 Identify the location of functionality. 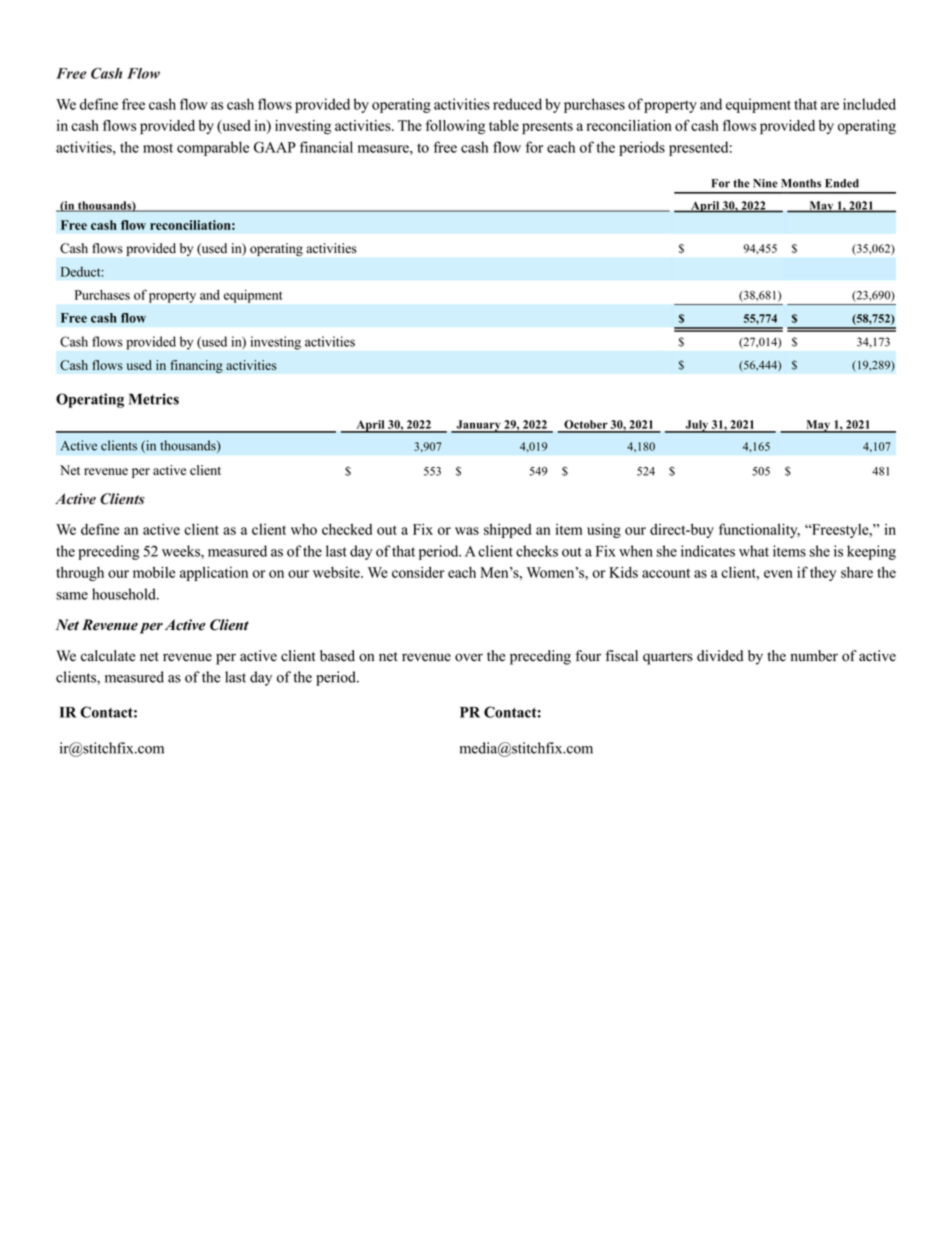
(759, 530).
